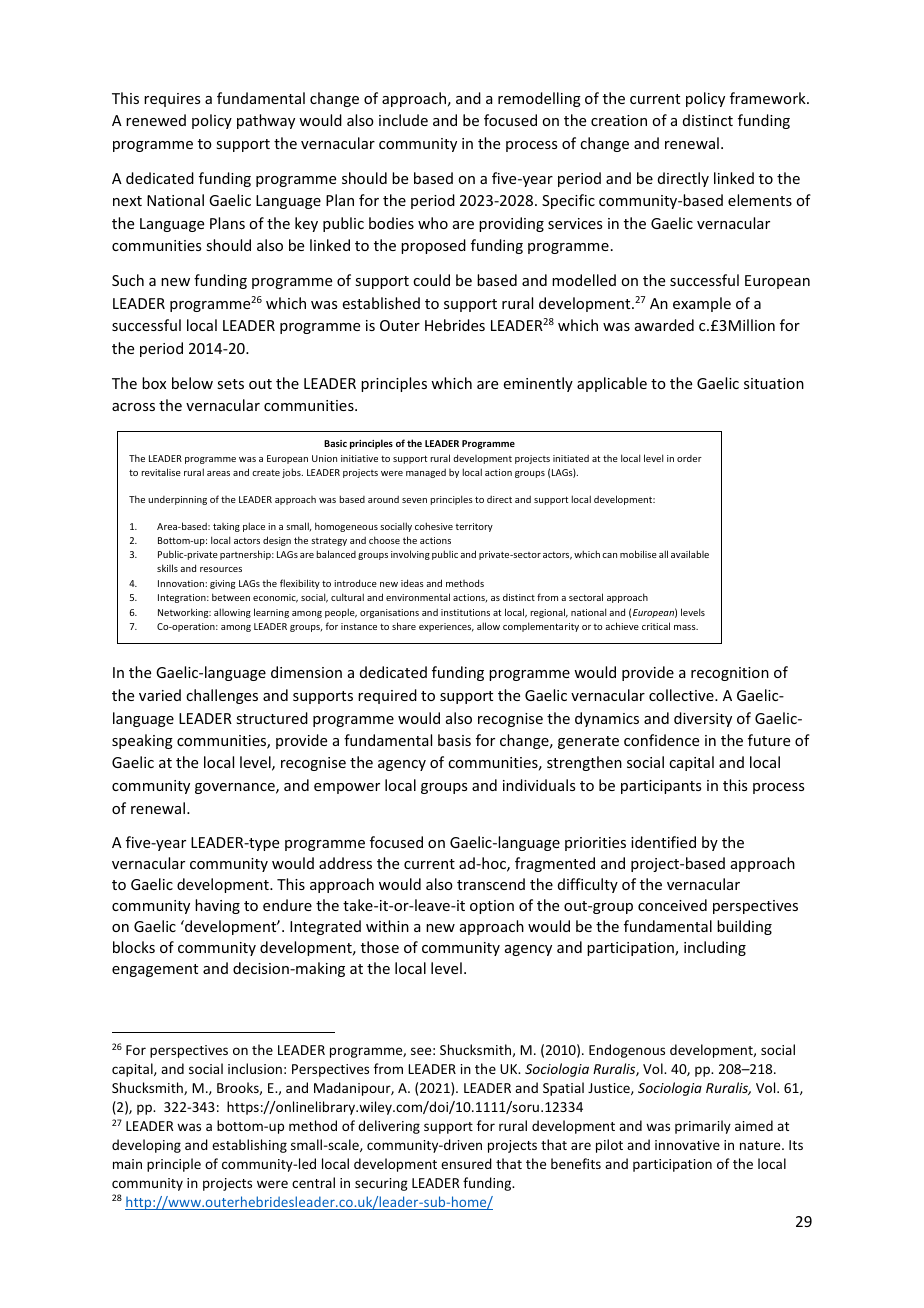 The image size is (924, 1308). I want to click on ensured, so click(466, 1163).
